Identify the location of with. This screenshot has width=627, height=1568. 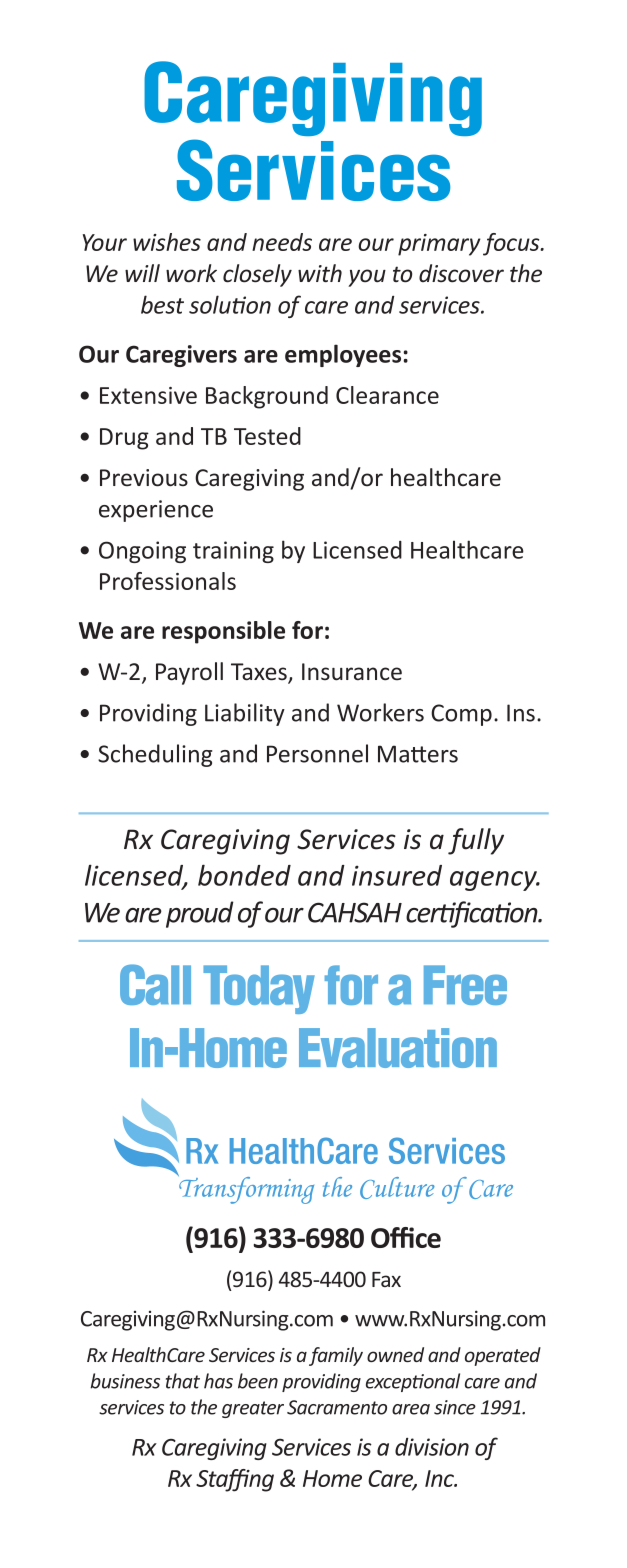
(320, 273).
